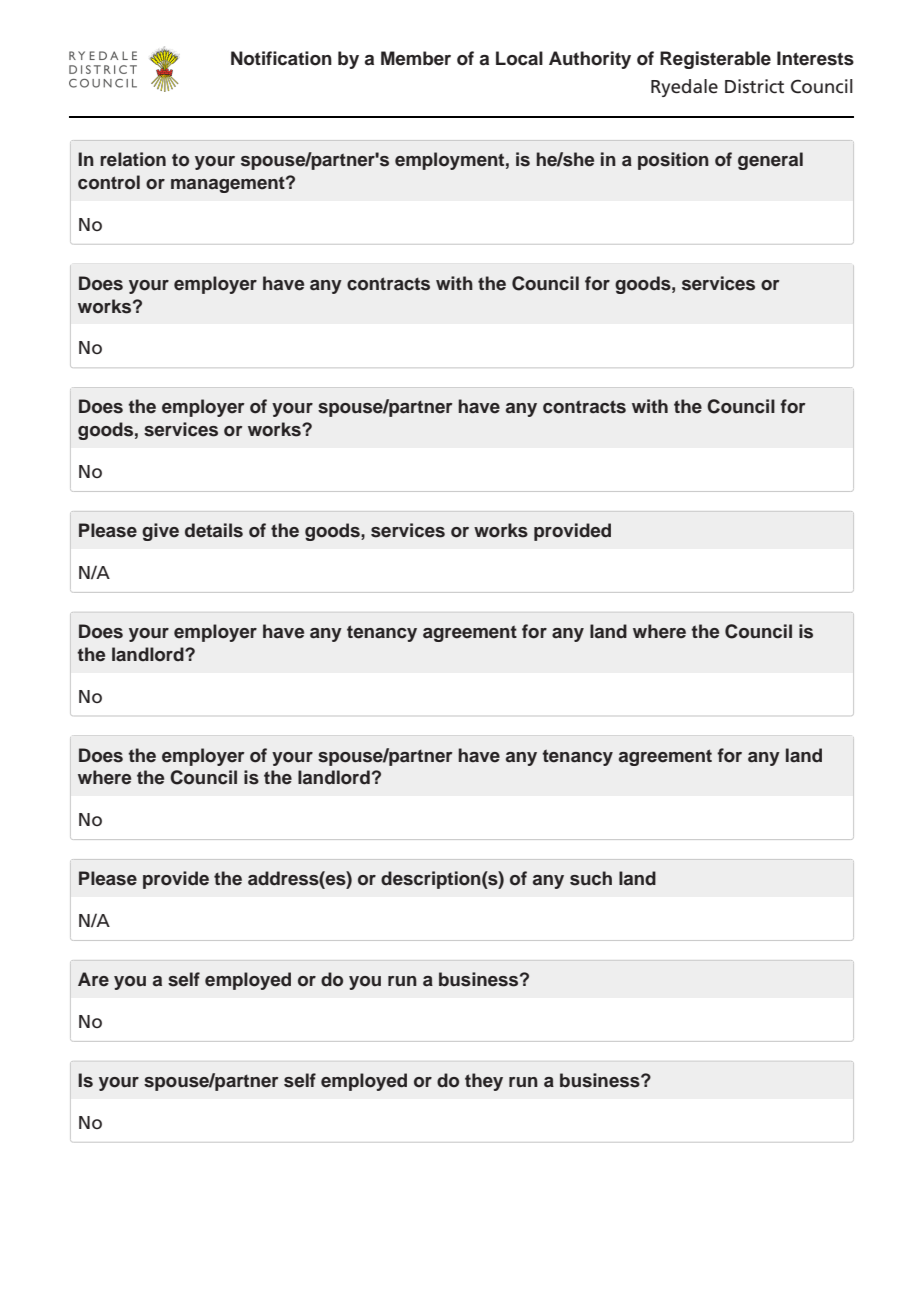 The image size is (924, 1308). I want to click on Notification, so click(281, 58).
